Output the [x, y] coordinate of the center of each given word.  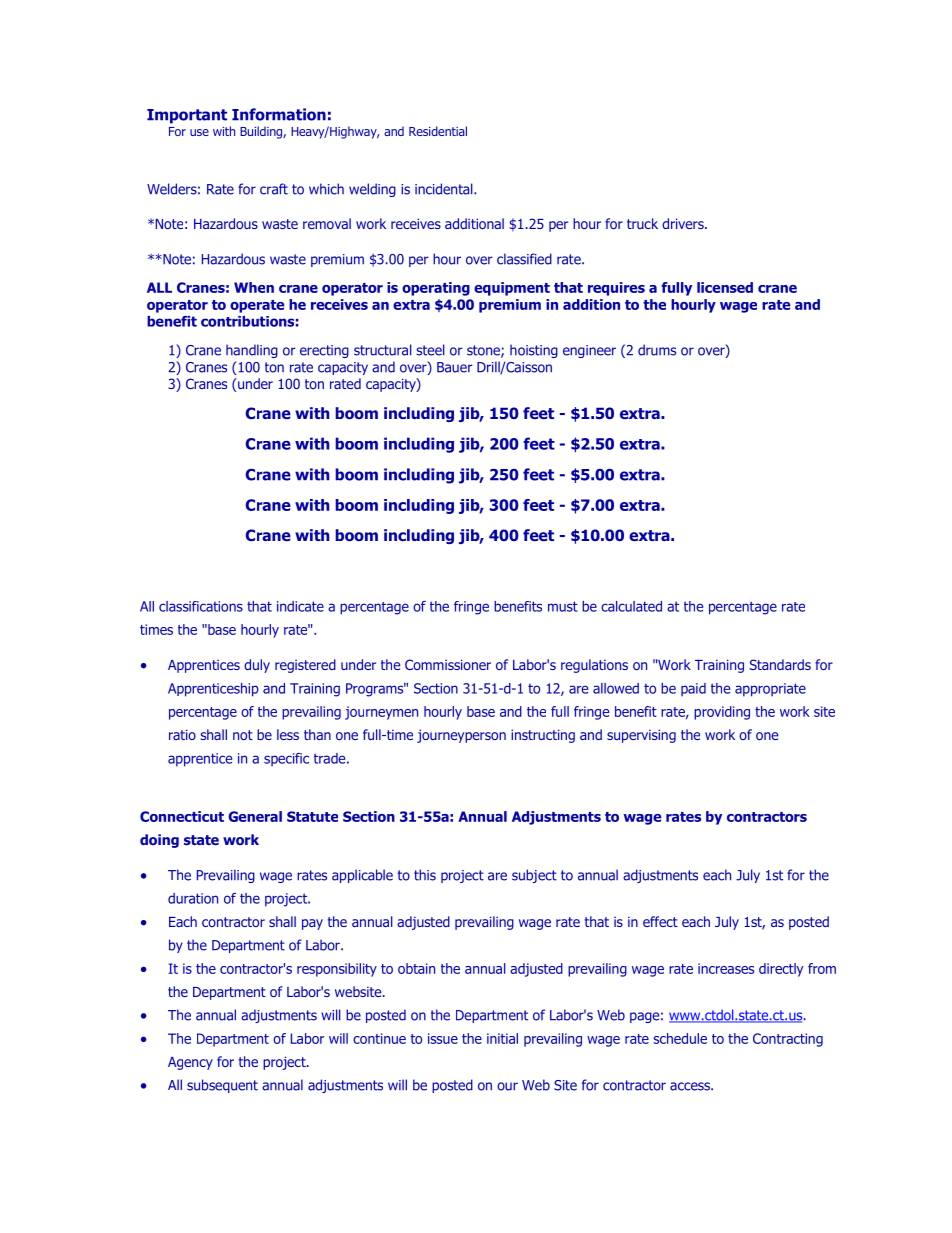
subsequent [222, 1086]
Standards [780, 664]
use [199, 132]
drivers [684, 223]
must [563, 606]
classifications [201, 606]
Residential [438, 131]
